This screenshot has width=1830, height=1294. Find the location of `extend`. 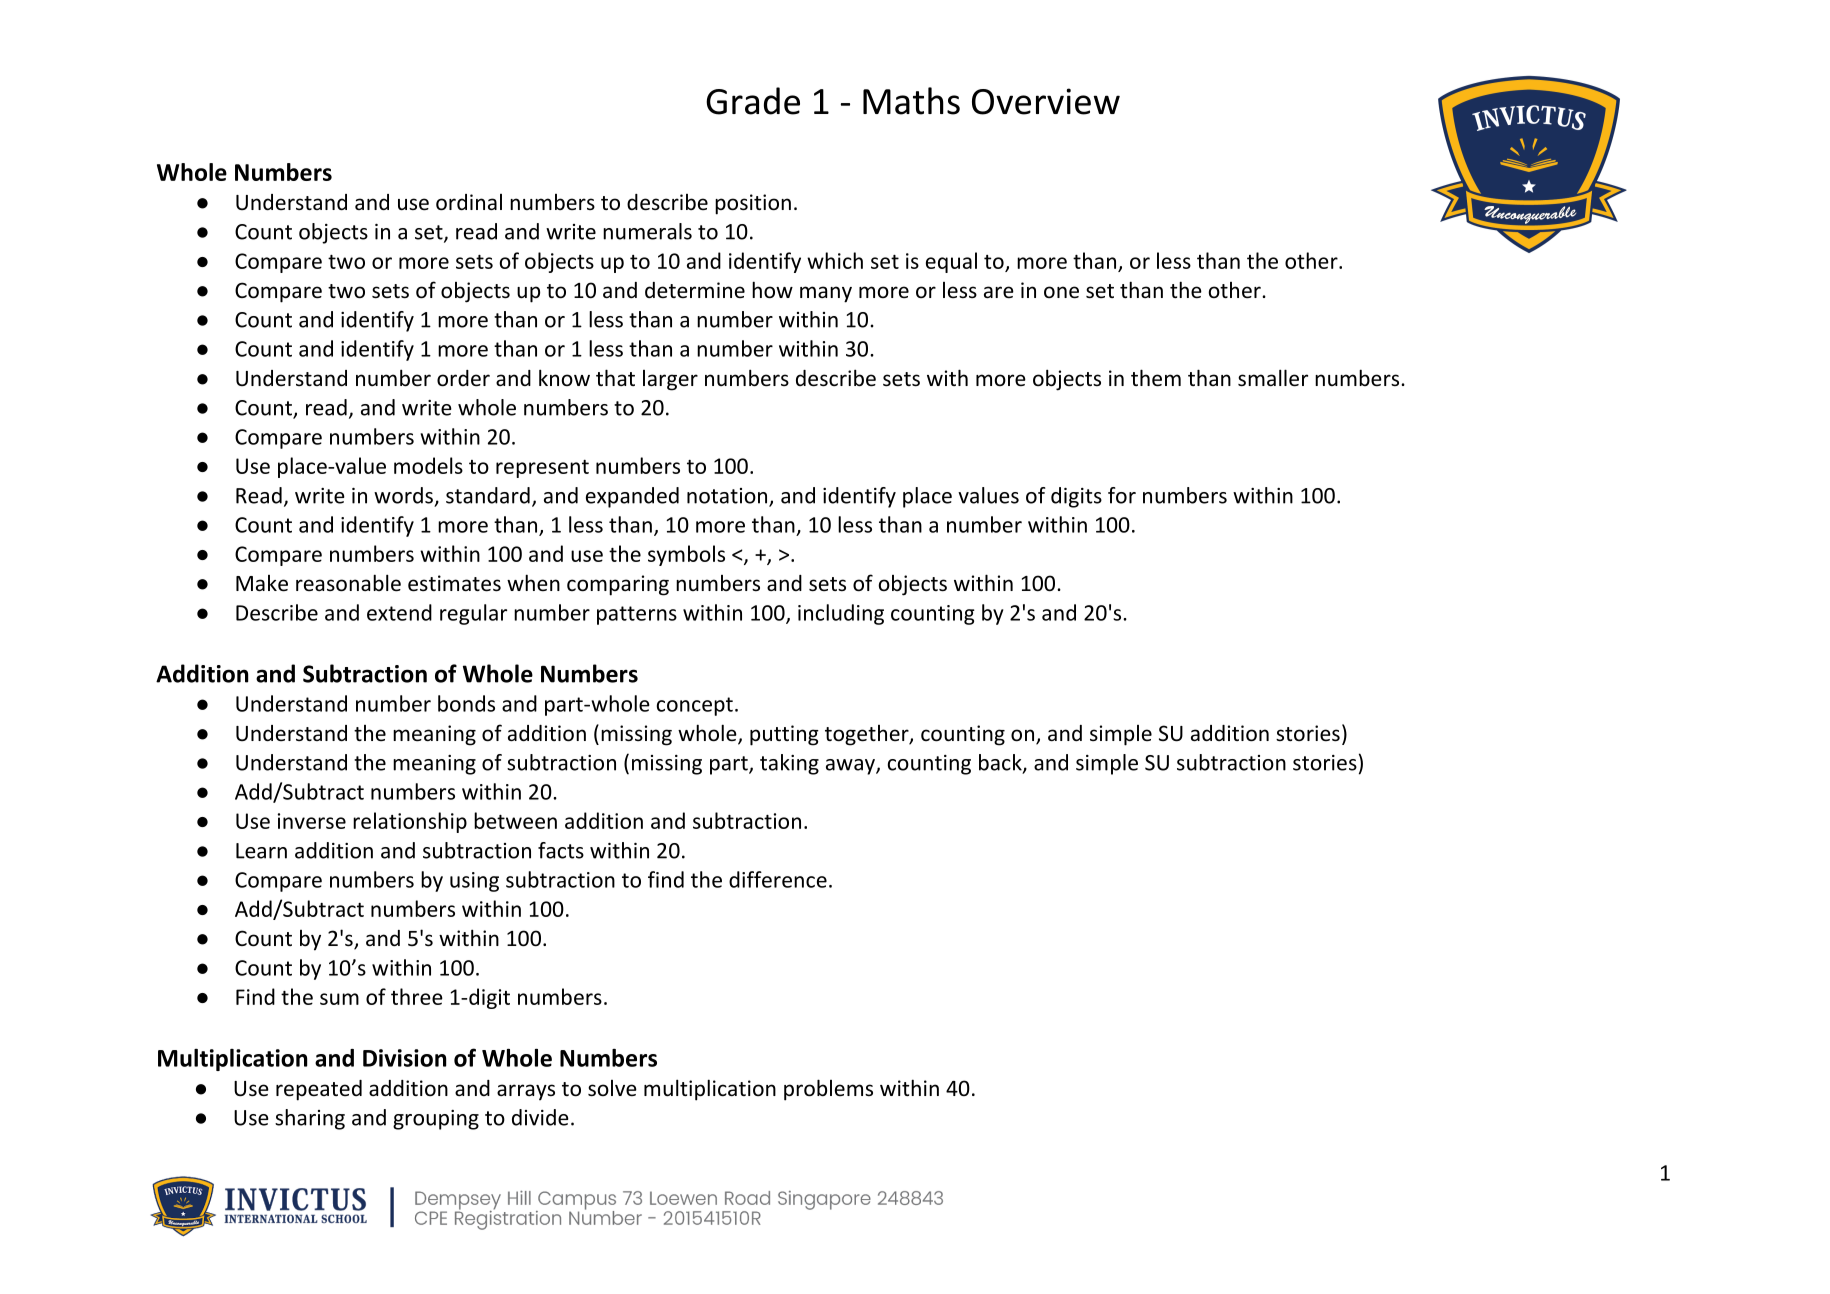

extend is located at coordinates (399, 612).
